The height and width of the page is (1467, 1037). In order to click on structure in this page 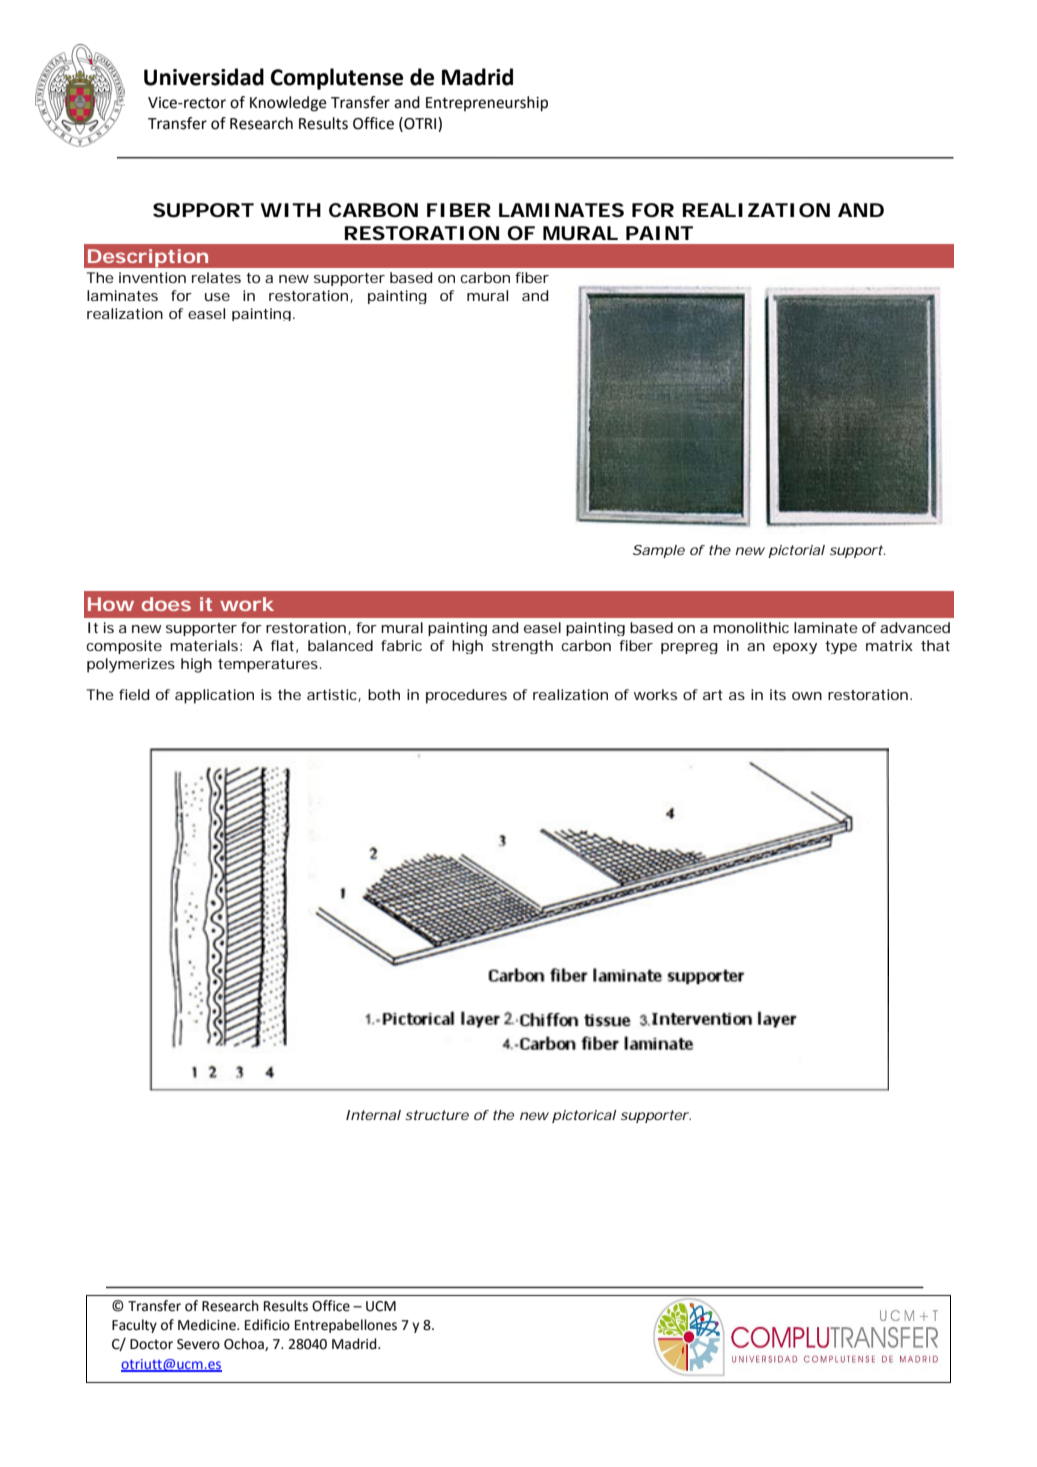, I will do `click(437, 1115)`.
